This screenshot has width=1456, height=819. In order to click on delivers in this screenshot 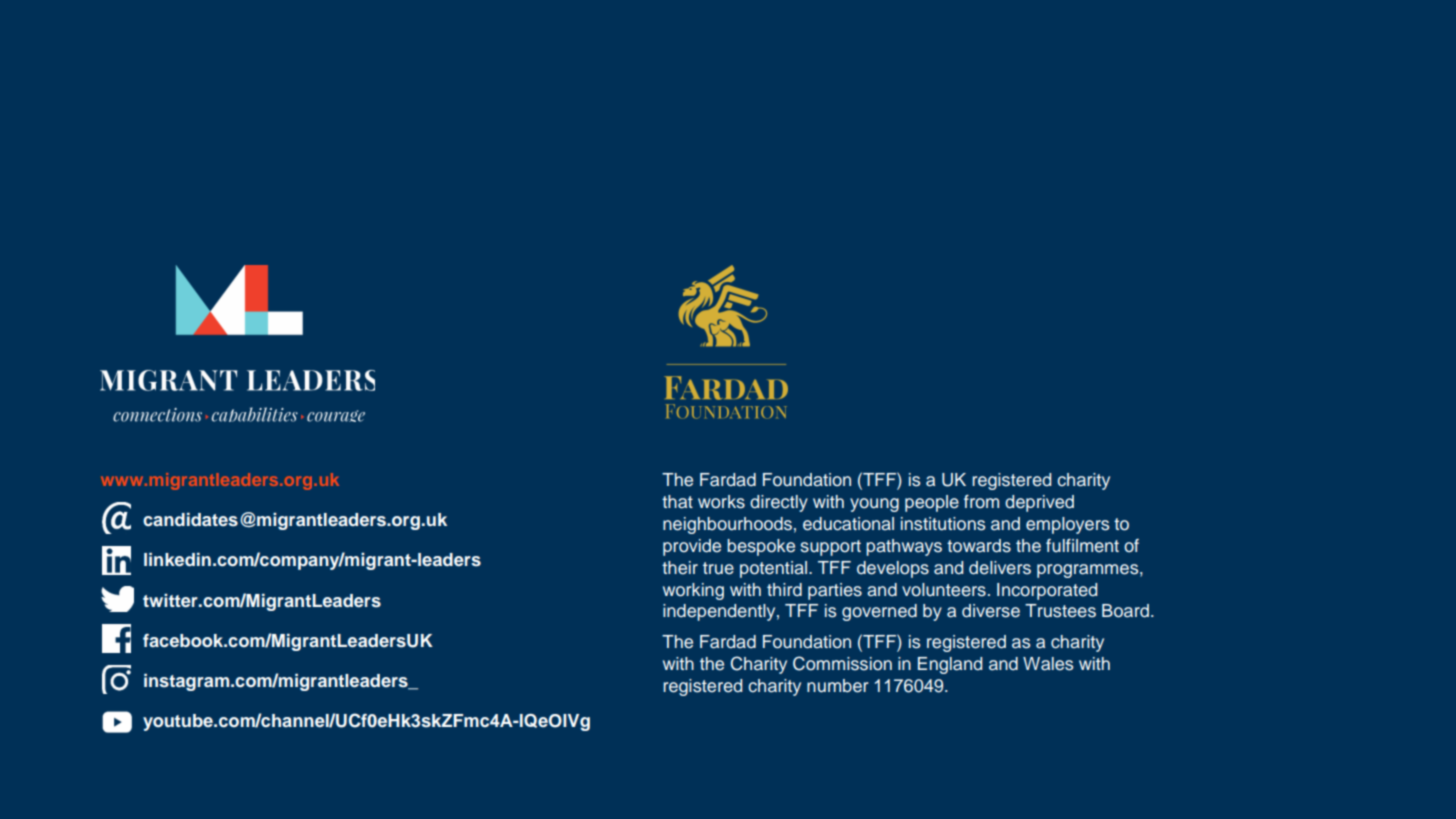, I will do `click(1000, 568)`.
